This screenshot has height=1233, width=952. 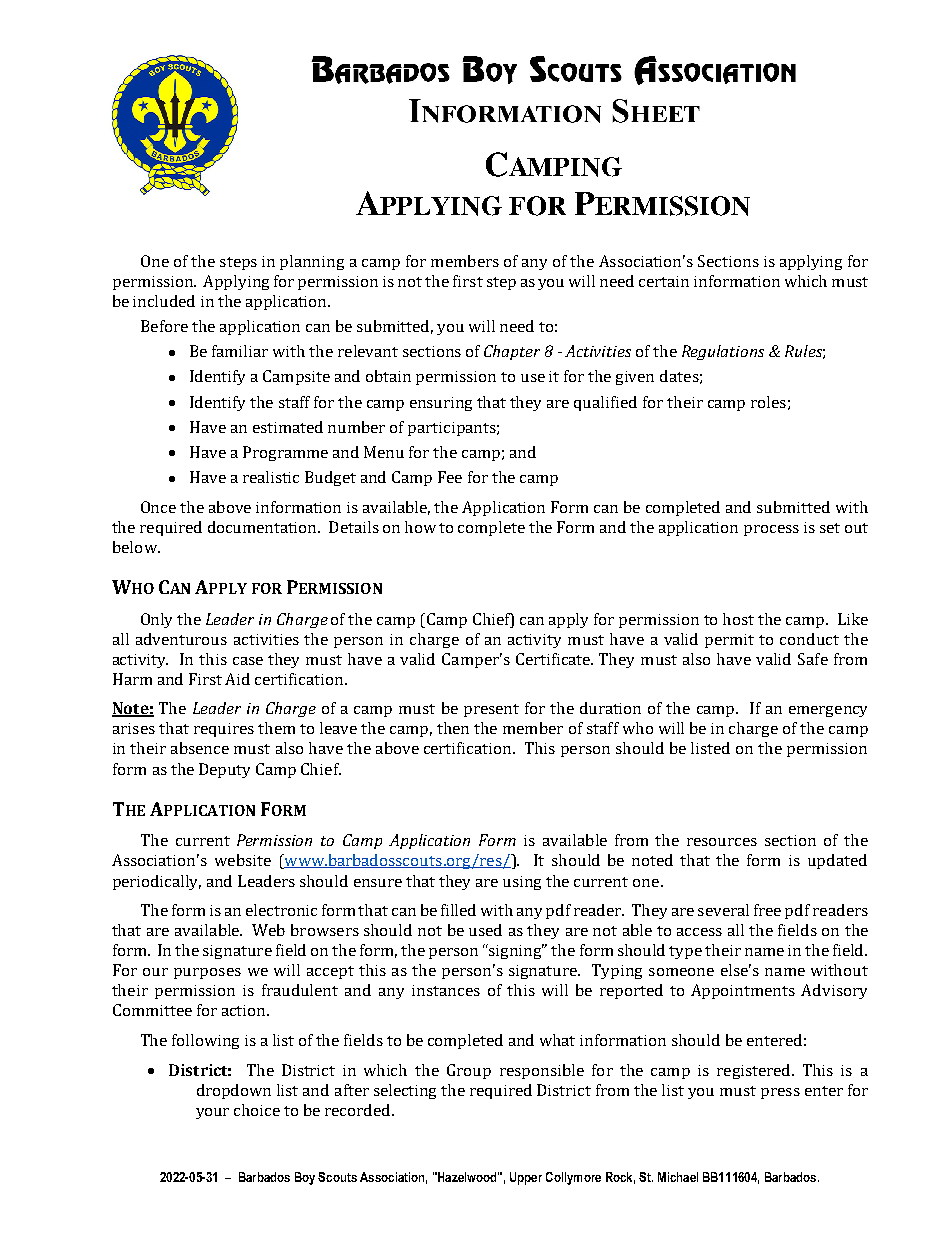 What do you see at coordinates (224, 730) in the screenshot?
I see `requires` at bounding box center [224, 730].
